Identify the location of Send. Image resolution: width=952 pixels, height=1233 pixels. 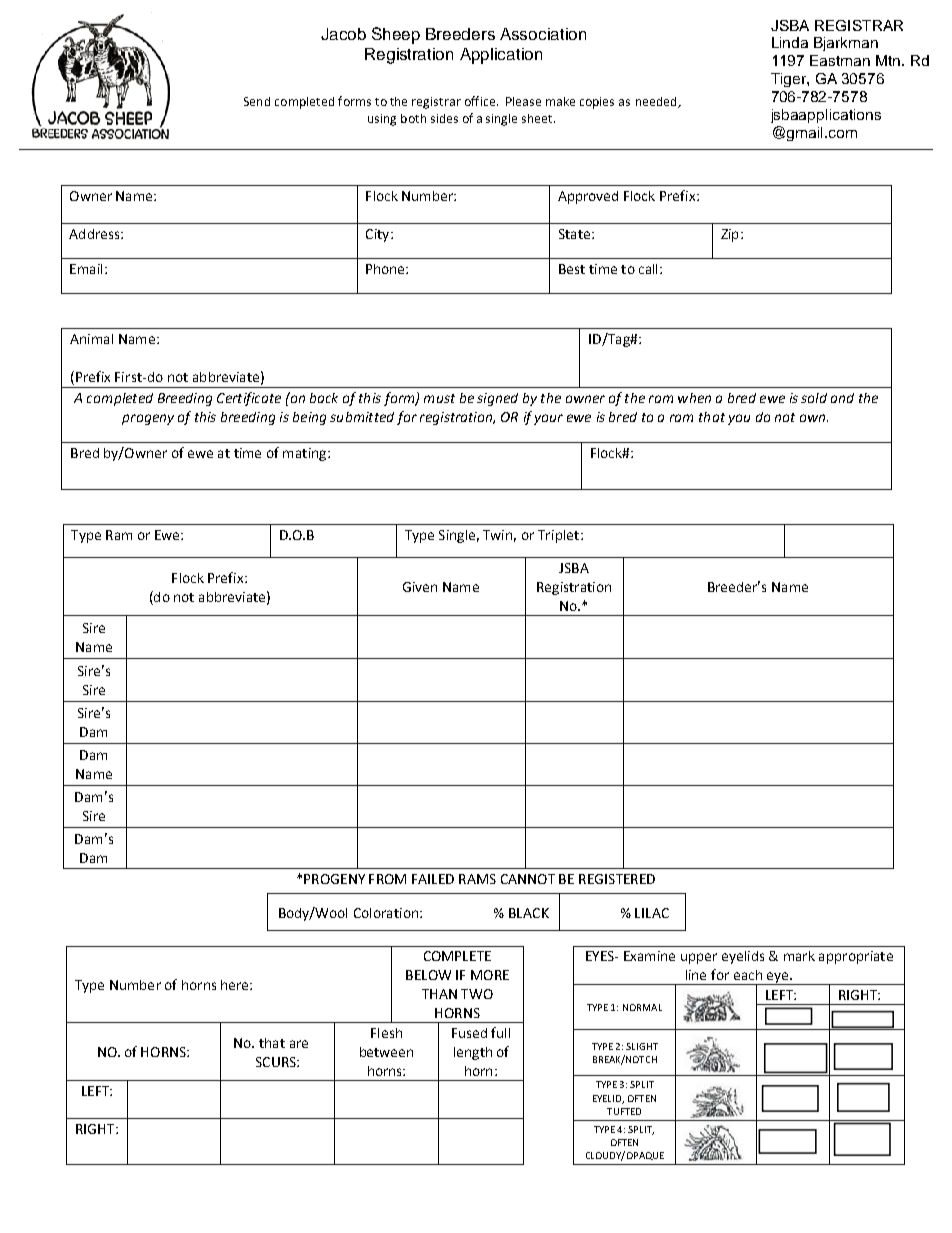
(257, 101).
